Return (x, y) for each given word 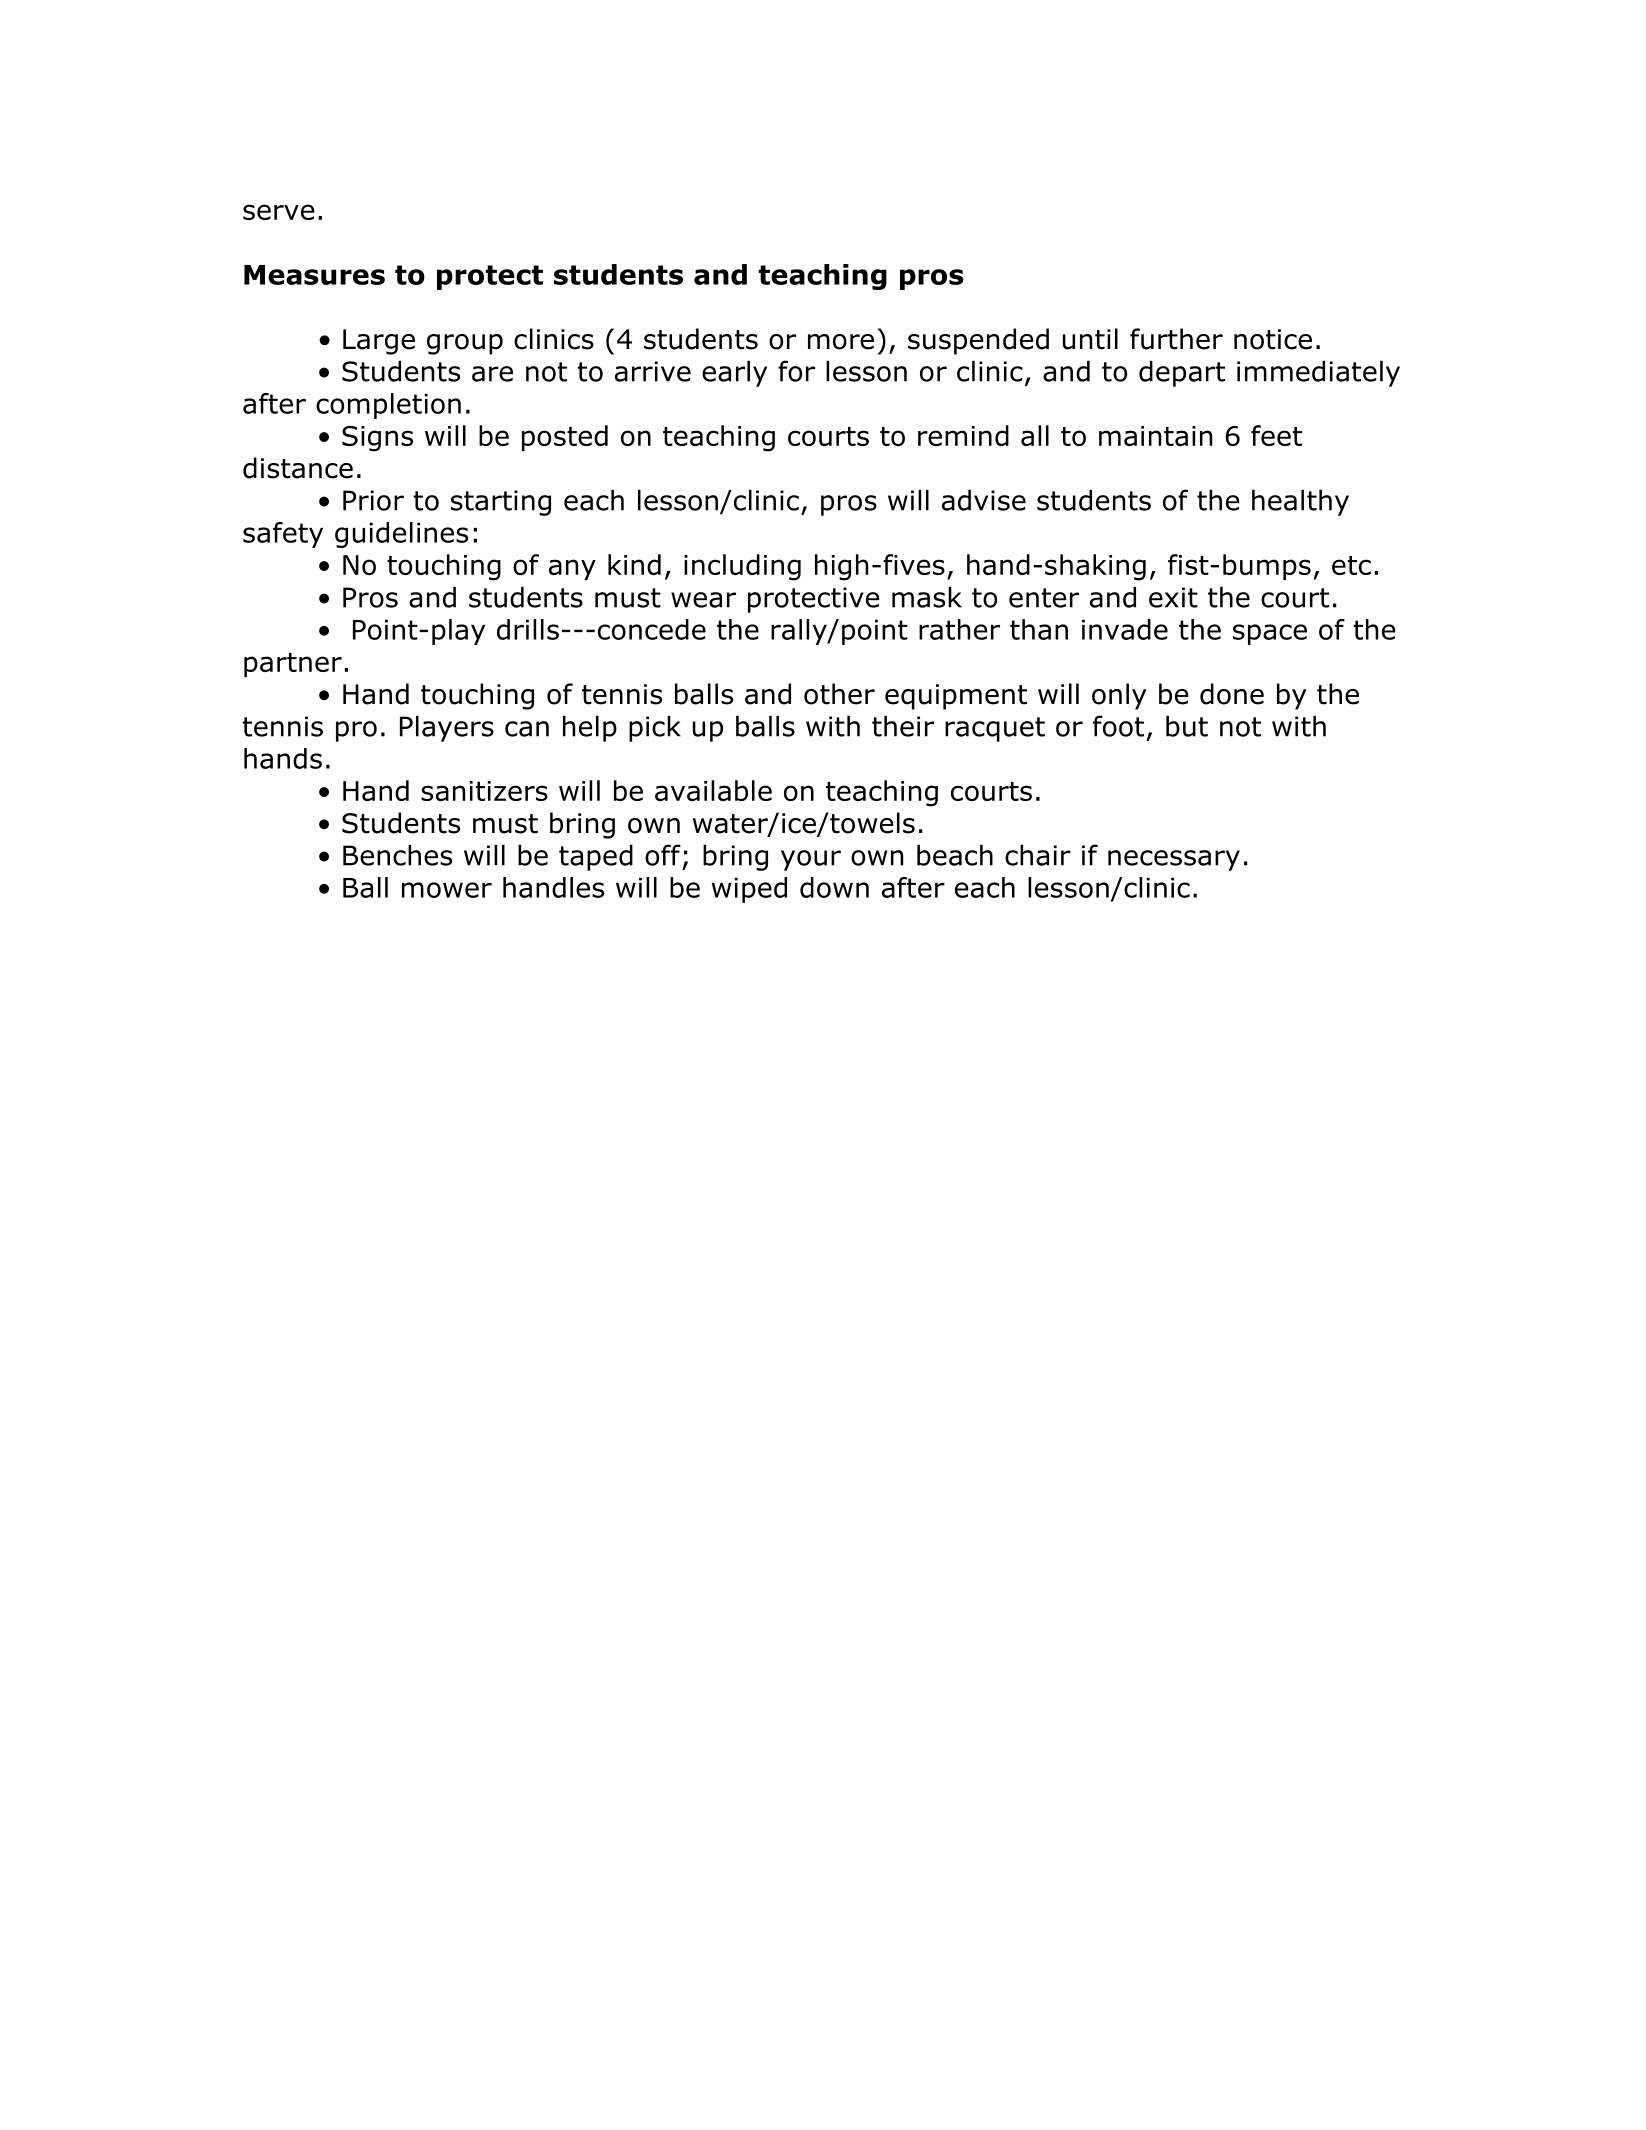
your (811, 860)
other (839, 694)
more (841, 342)
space (1270, 634)
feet (1276, 435)
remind (963, 435)
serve (279, 212)
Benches (397, 855)
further (1176, 339)
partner (293, 665)
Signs (377, 439)
